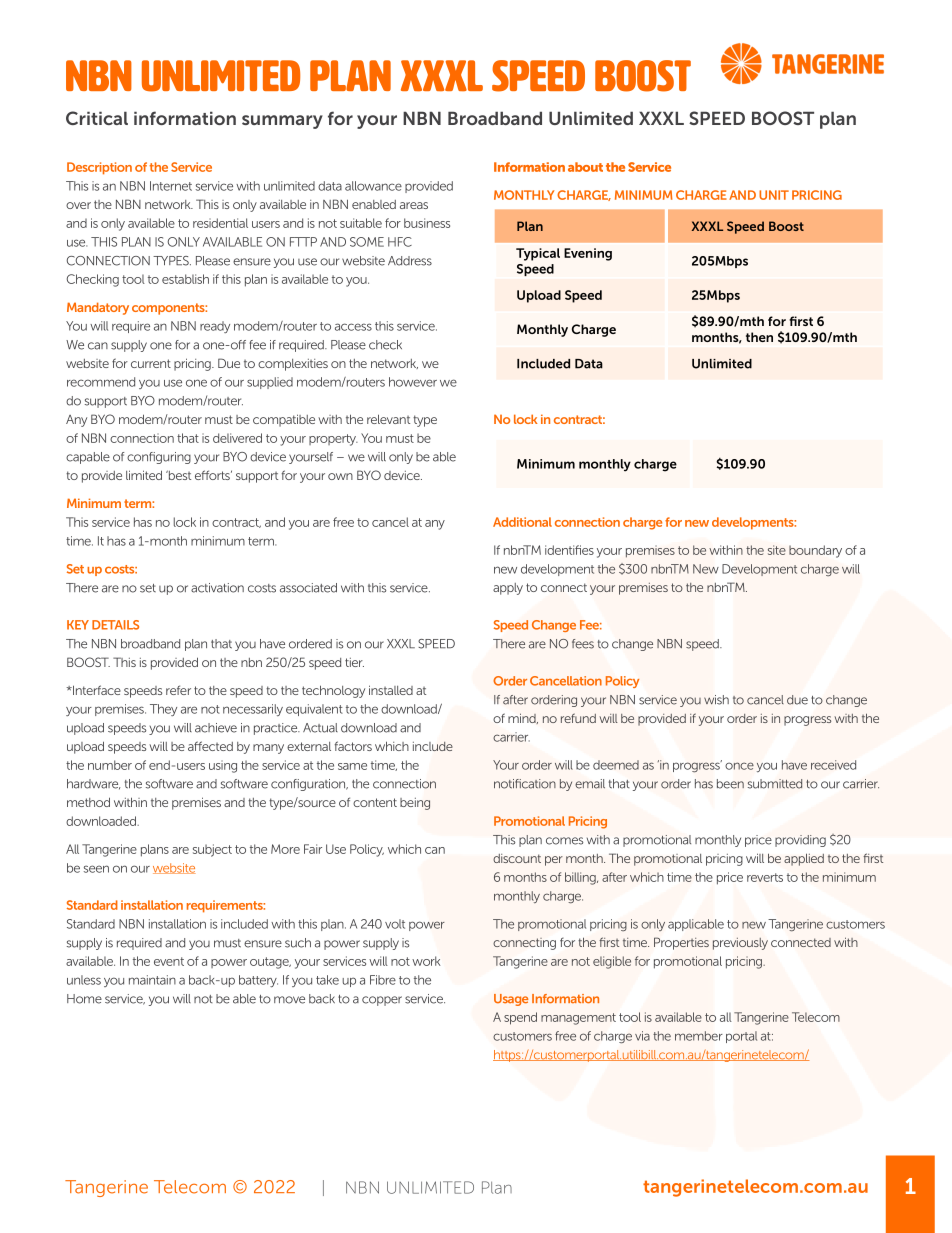 The image size is (952, 1233). I want to click on ready, so click(215, 327).
